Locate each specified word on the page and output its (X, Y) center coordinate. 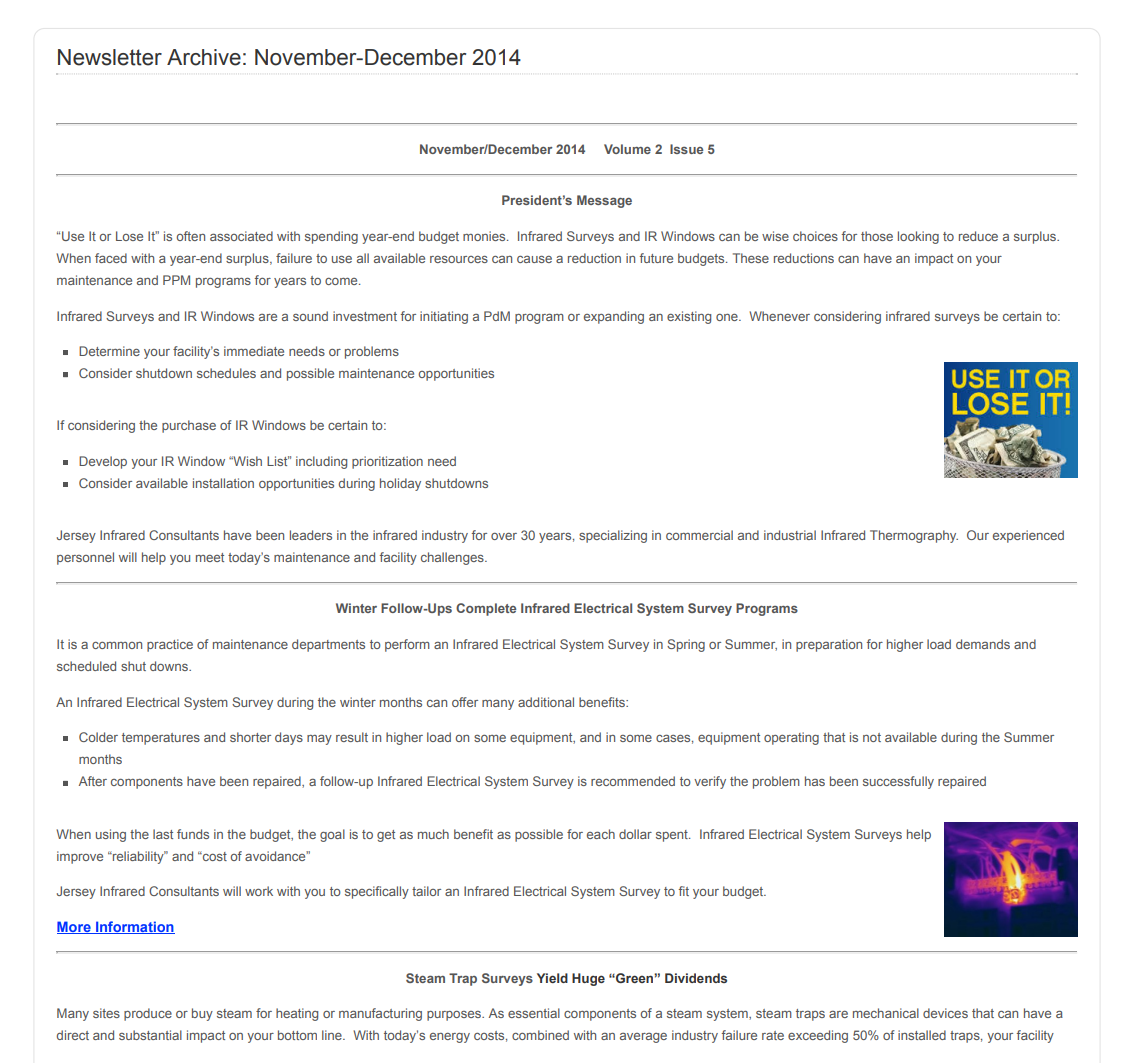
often (190, 236)
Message (604, 201)
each (601, 834)
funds (193, 834)
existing (689, 317)
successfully (898, 782)
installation (223, 483)
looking (918, 237)
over (504, 536)
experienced (1028, 536)
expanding (614, 317)
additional (546, 702)
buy (202, 1014)
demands (983, 644)
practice (170, 645)
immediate (254, 351)
